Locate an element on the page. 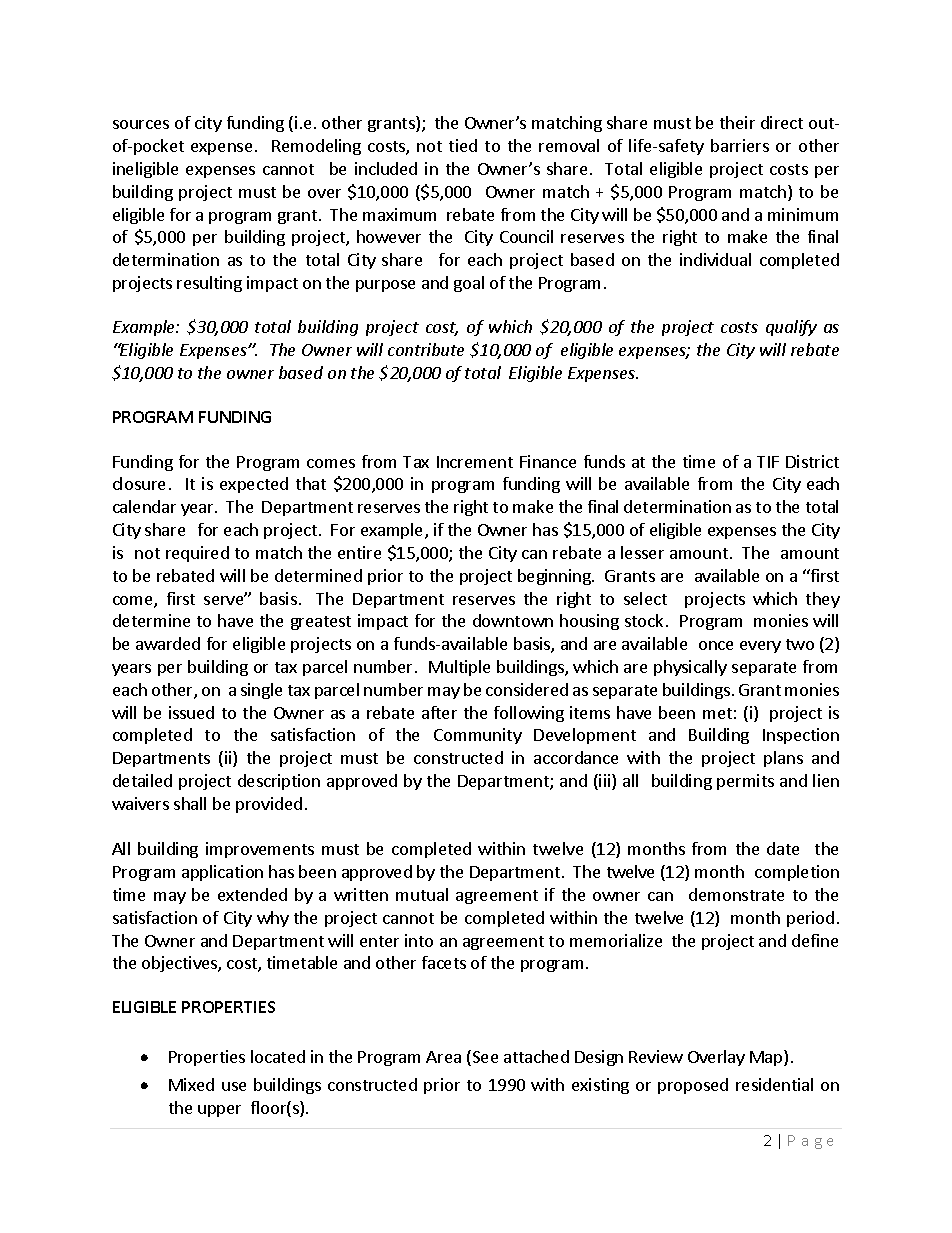 This document has height=1233, width=952. shall is located at coordinates (190, 803).
